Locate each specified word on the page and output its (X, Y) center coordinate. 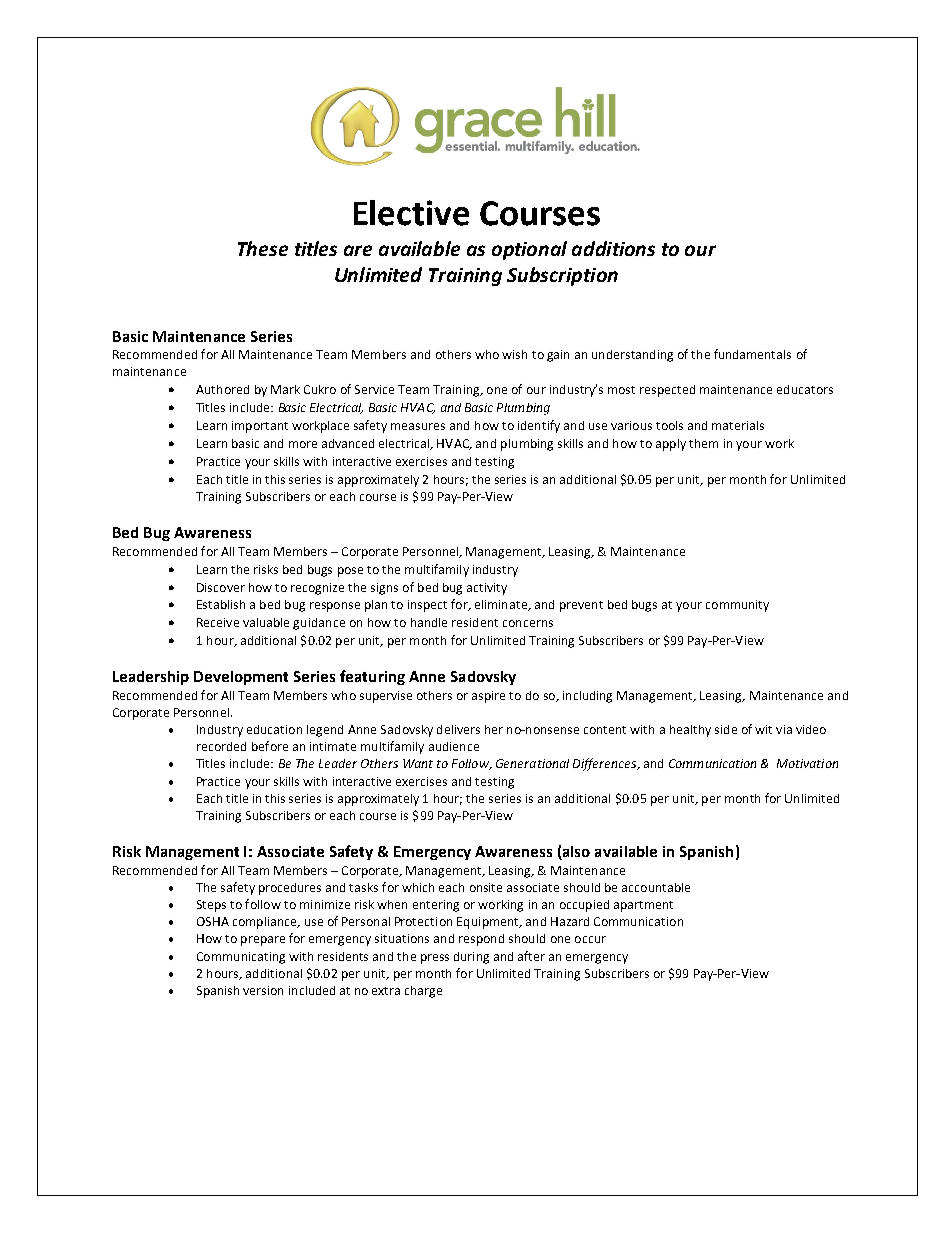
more (303, 444)
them (703, 443)
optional (529, 250)
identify (539, 426)
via (784, 729)
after (531, 956)
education (274, 729)
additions (613, 248)
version (263, 990)
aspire (488, 697)
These (263, 248)
